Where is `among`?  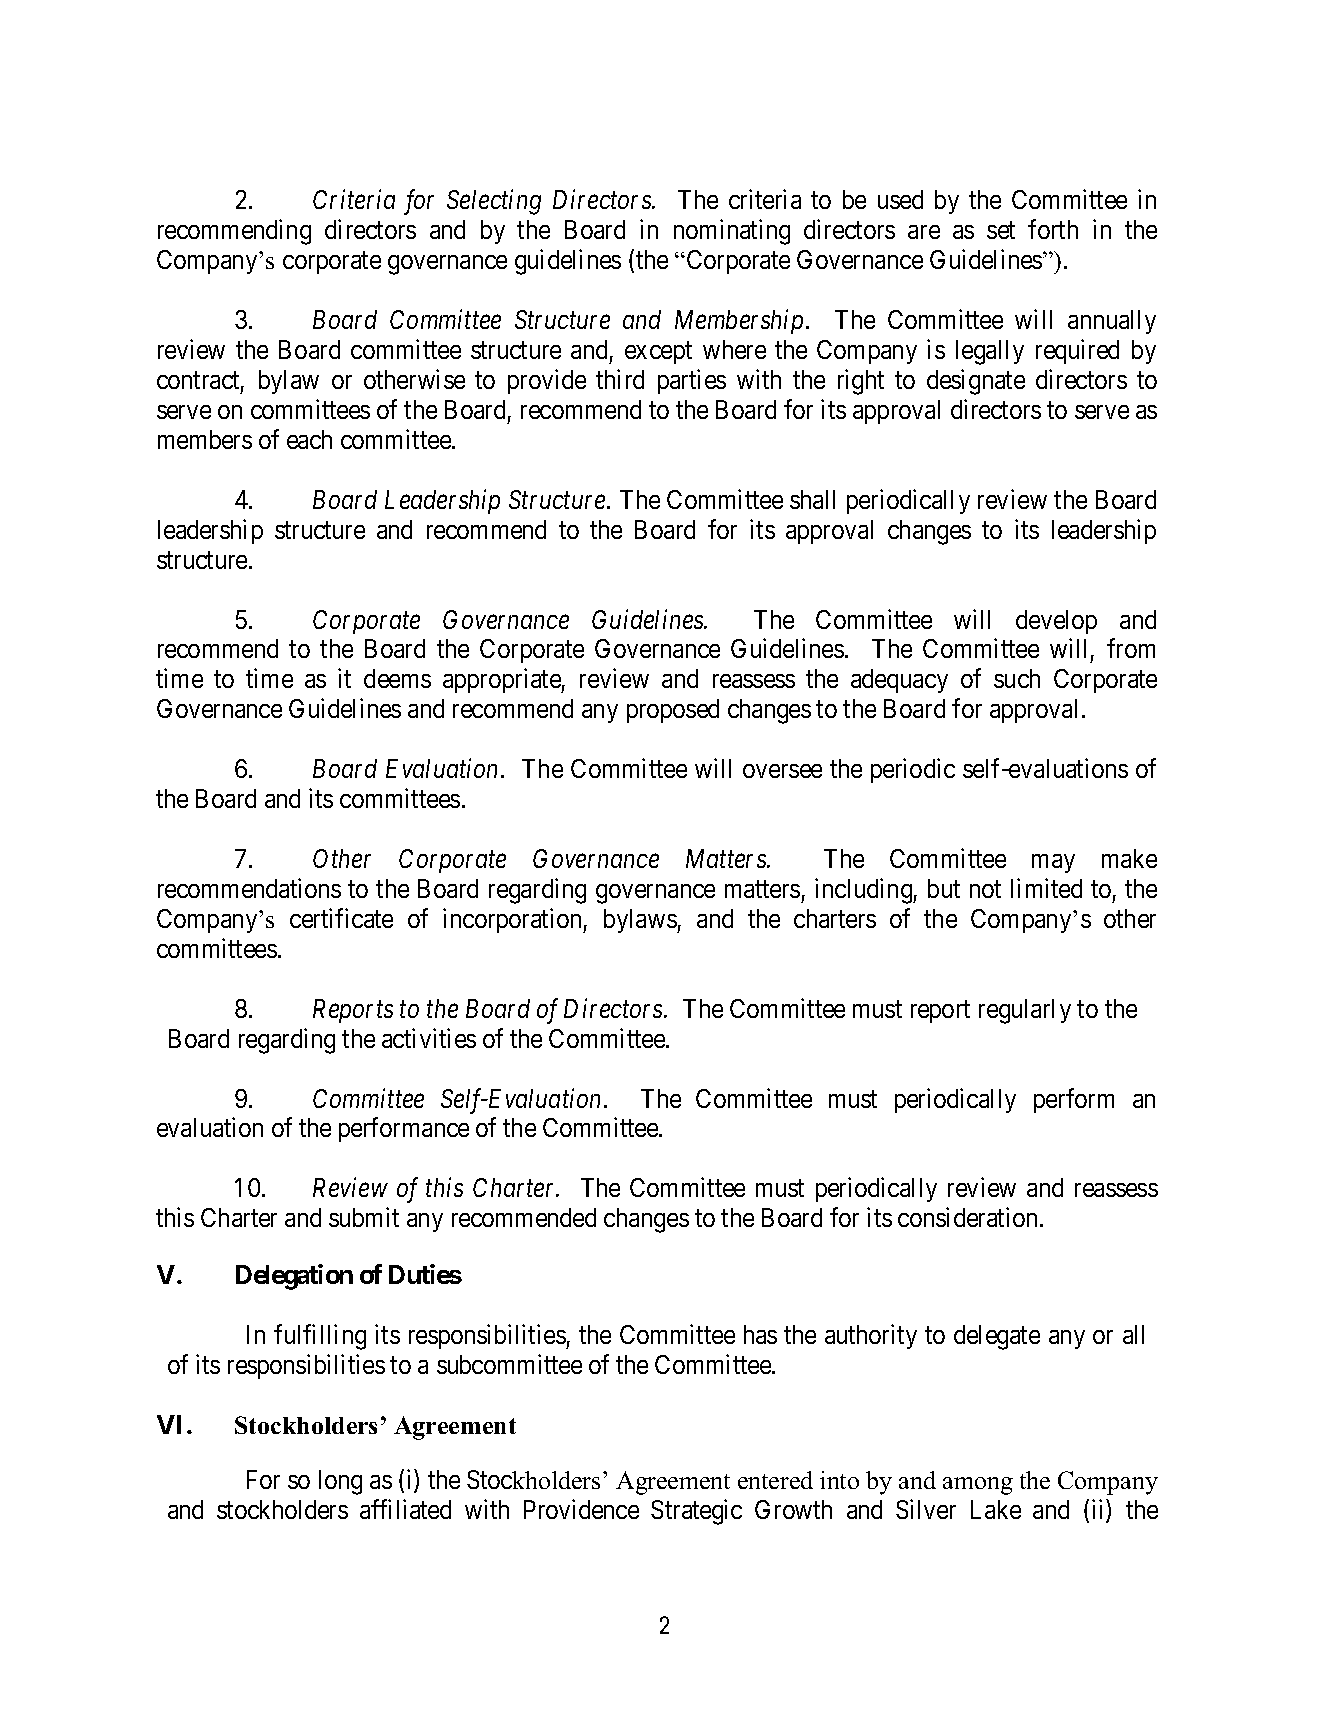
among is located at coordinates (978, 1486).
